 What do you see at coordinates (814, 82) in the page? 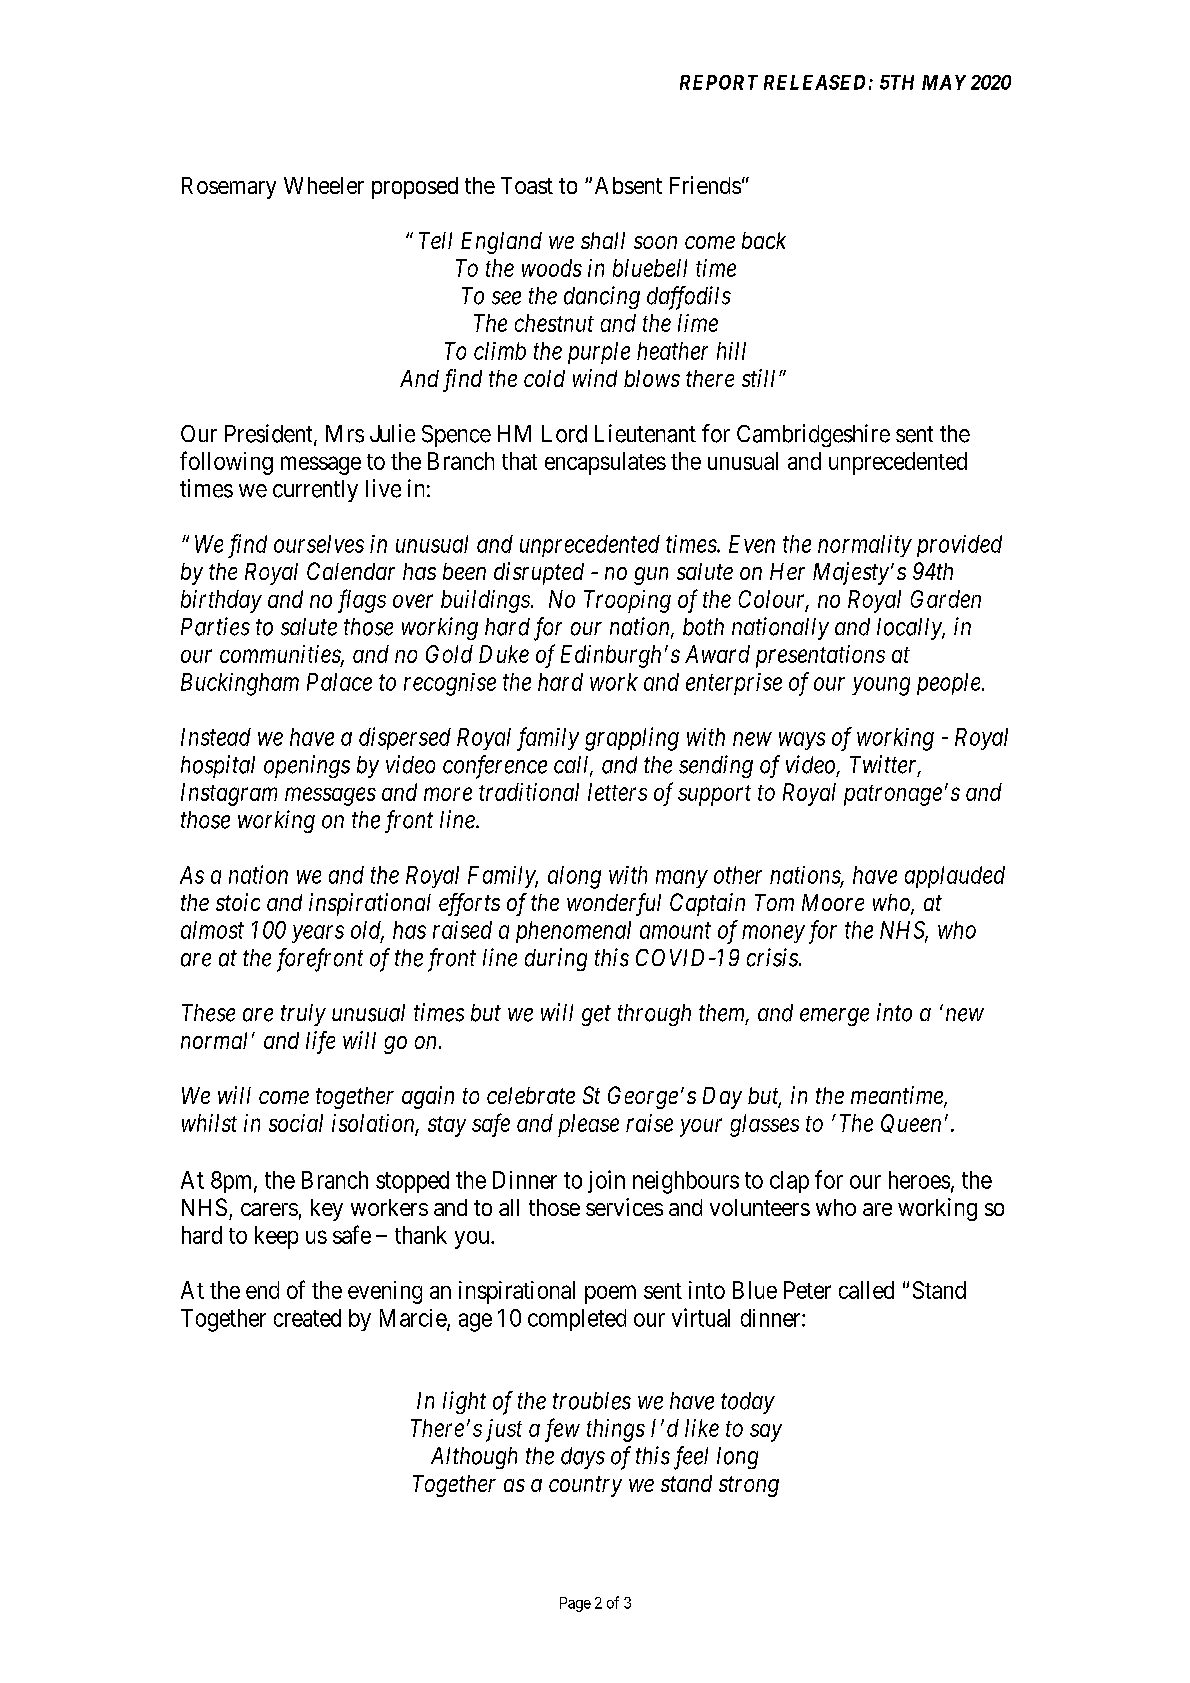
I see `RELEASED` at bounding box center [814, 82].
